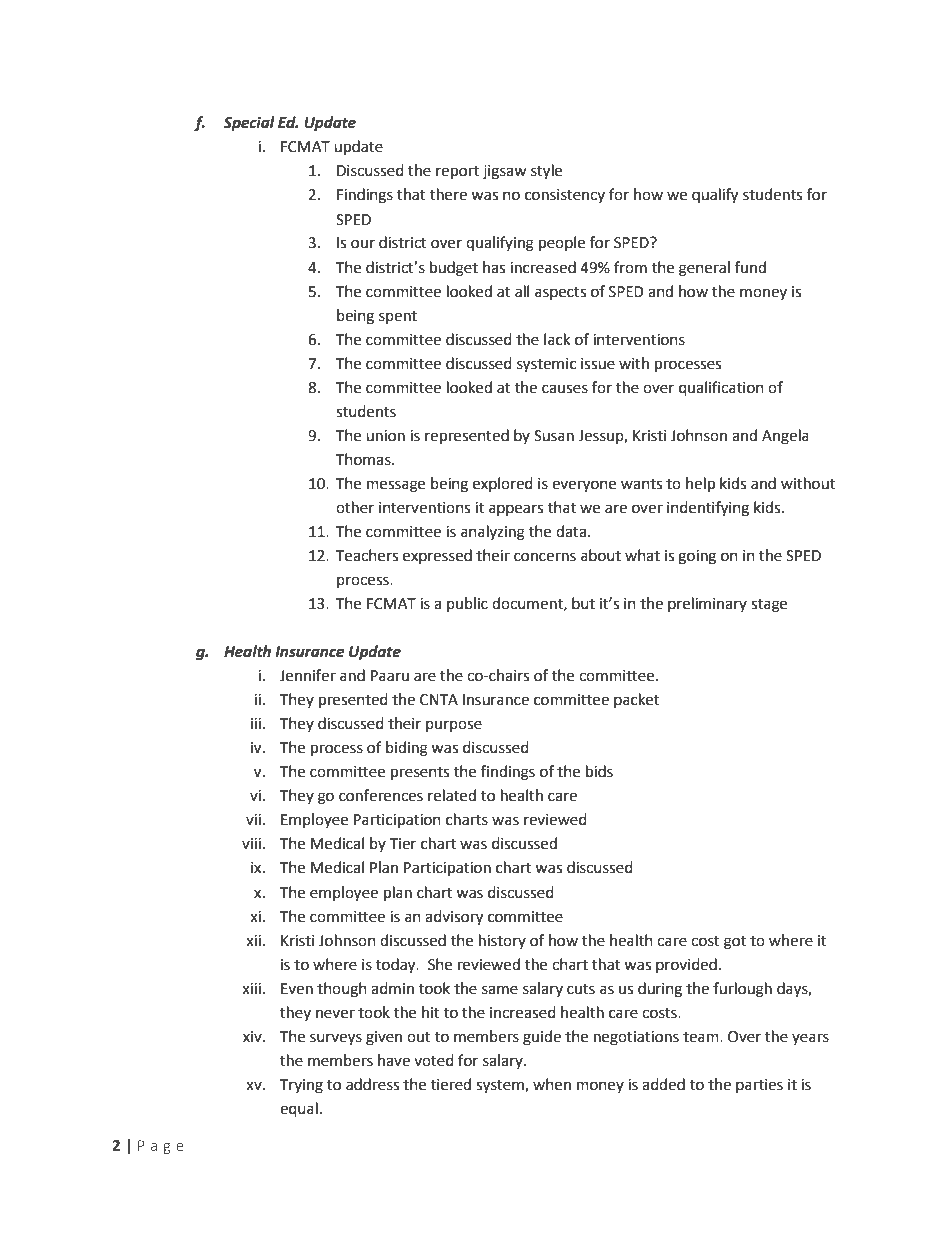  Describe the element at coordinates (707, 604) in the image. I see `preliminary` at that location.
